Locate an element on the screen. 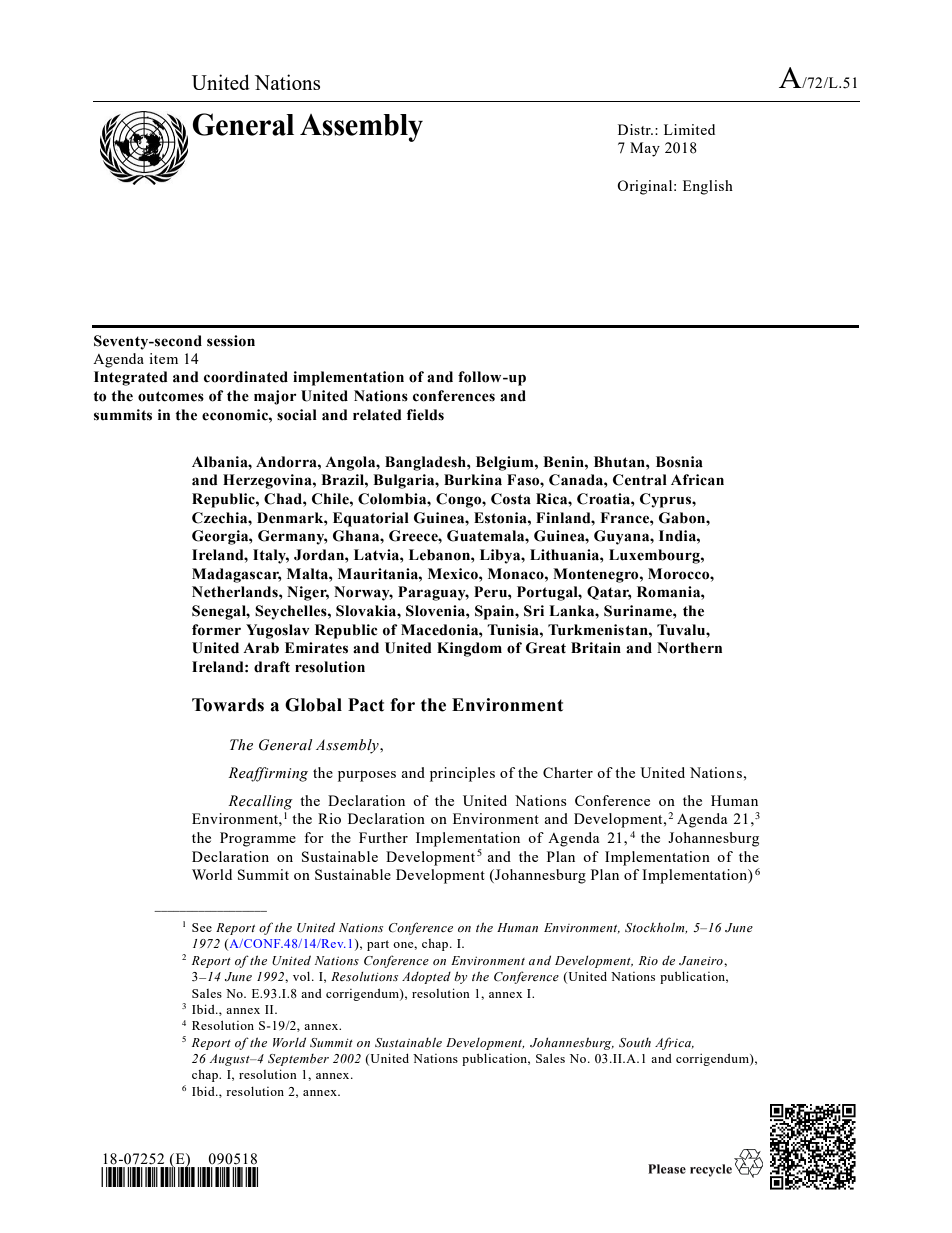 The image size is (952, 1233). Adopted is located at coordinates (426, 978).
